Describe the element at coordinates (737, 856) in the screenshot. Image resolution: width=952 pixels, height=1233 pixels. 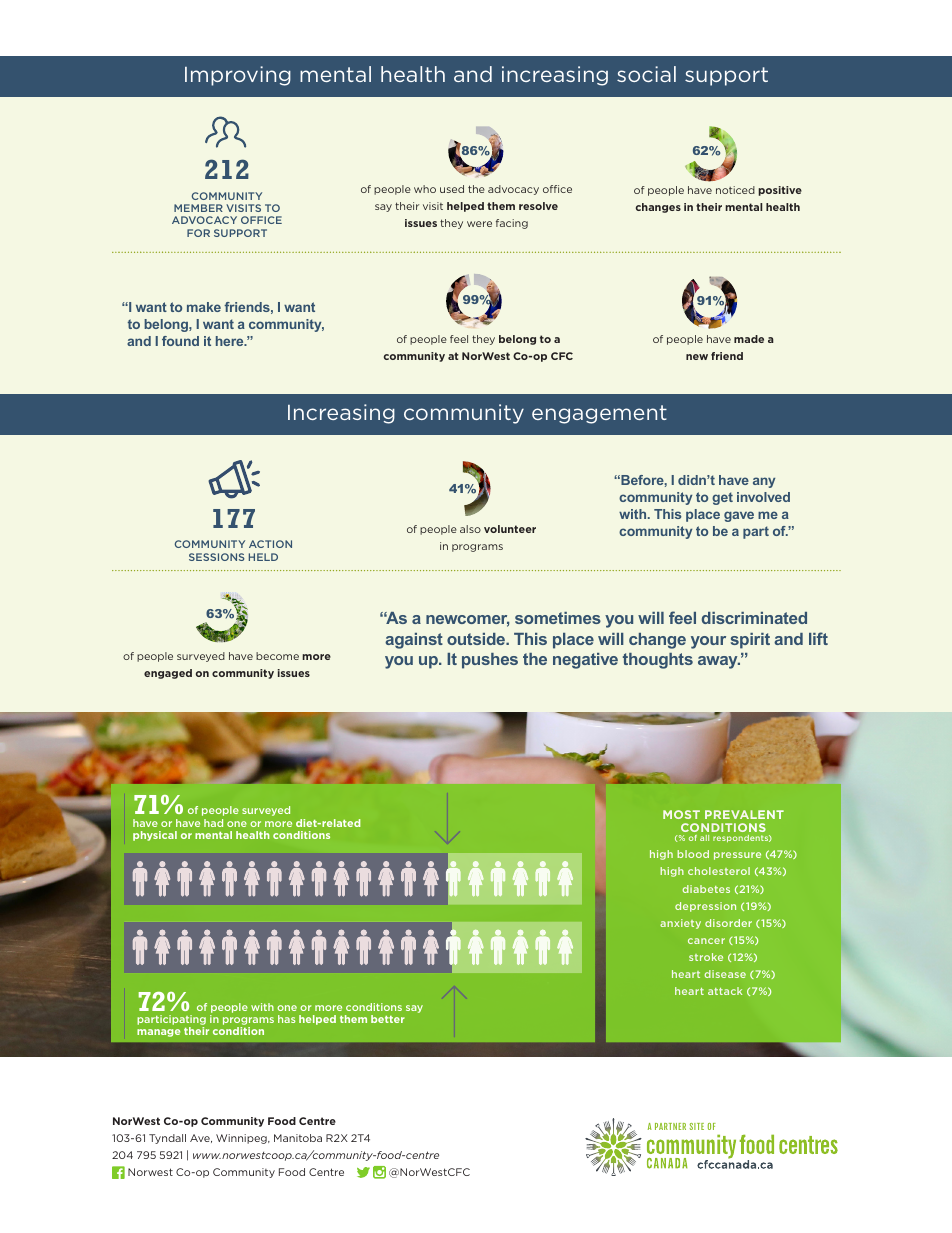
I see `pressure` at that location.
